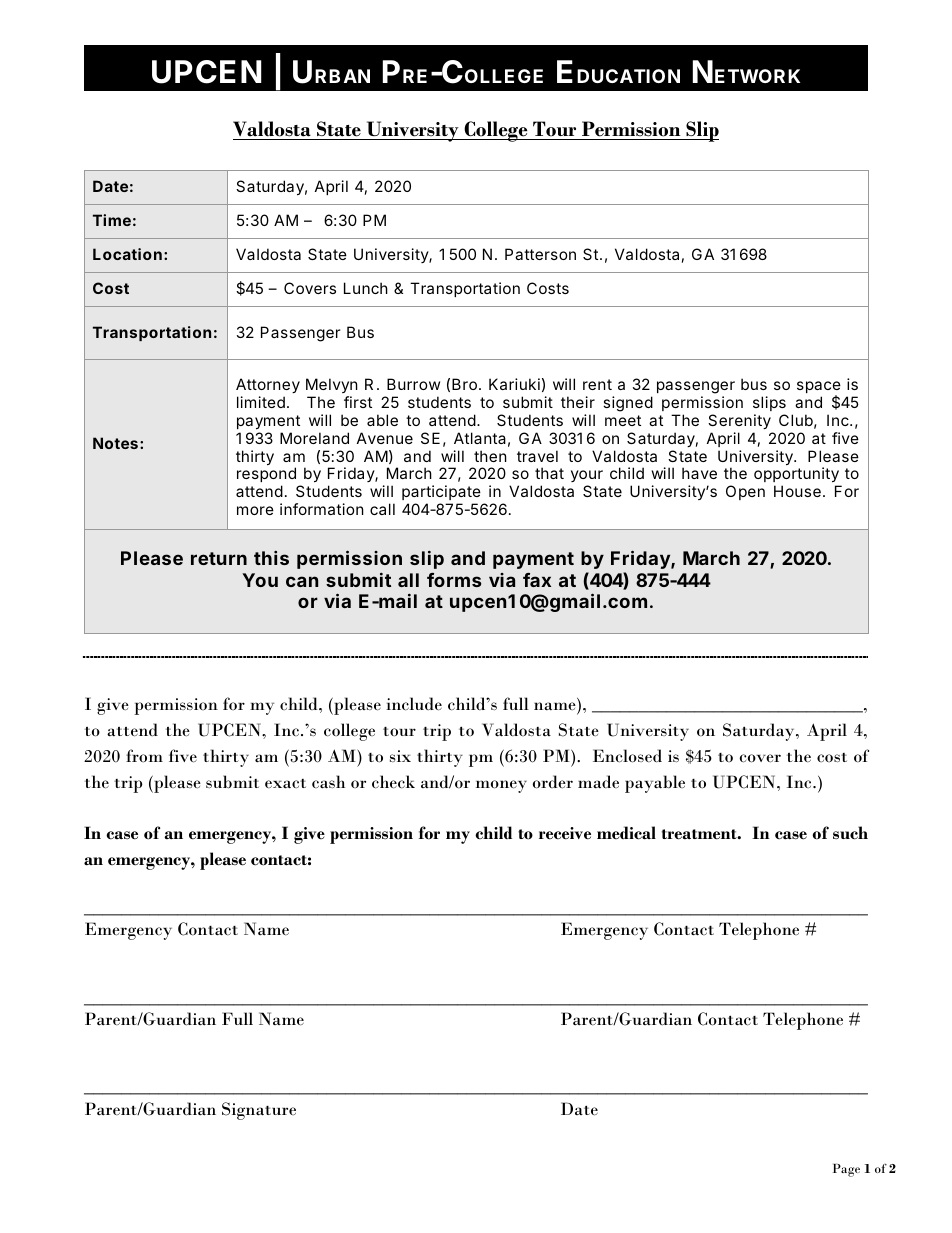 The width and height of the screenshot is (952, 1233). Describe the element at coordinates (127, 254) in the screenshot. I see `Location` at that location.
